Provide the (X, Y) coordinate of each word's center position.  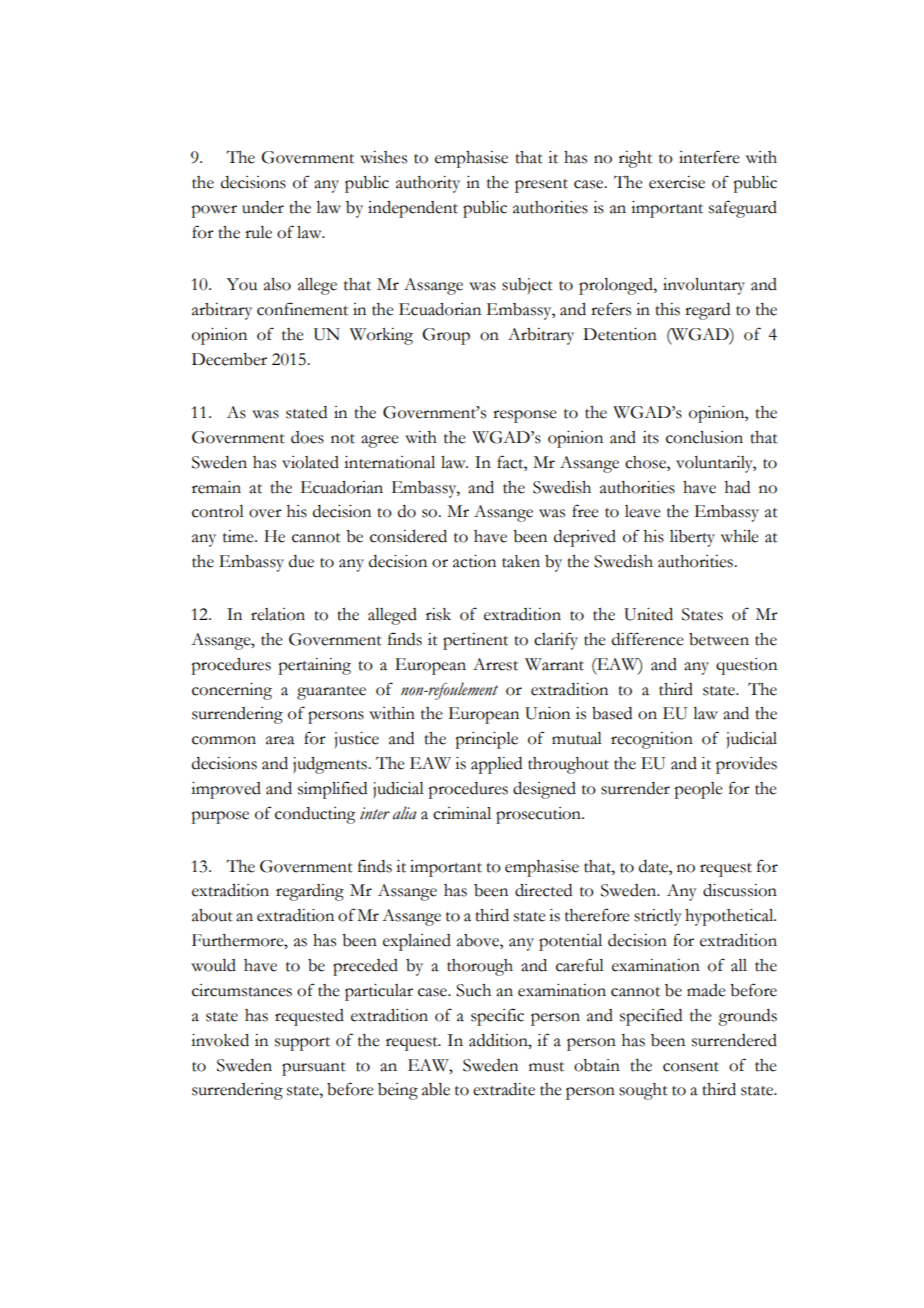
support (302, 1044)
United (648, 614)
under (263, 207)
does (307, 437)
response (525, 416)
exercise (677, 182)
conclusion (704, 437)
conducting (315, 815)
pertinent (475, 641)
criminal (462, 813)
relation (278, 614)
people (698, 790)
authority (428, 184)
